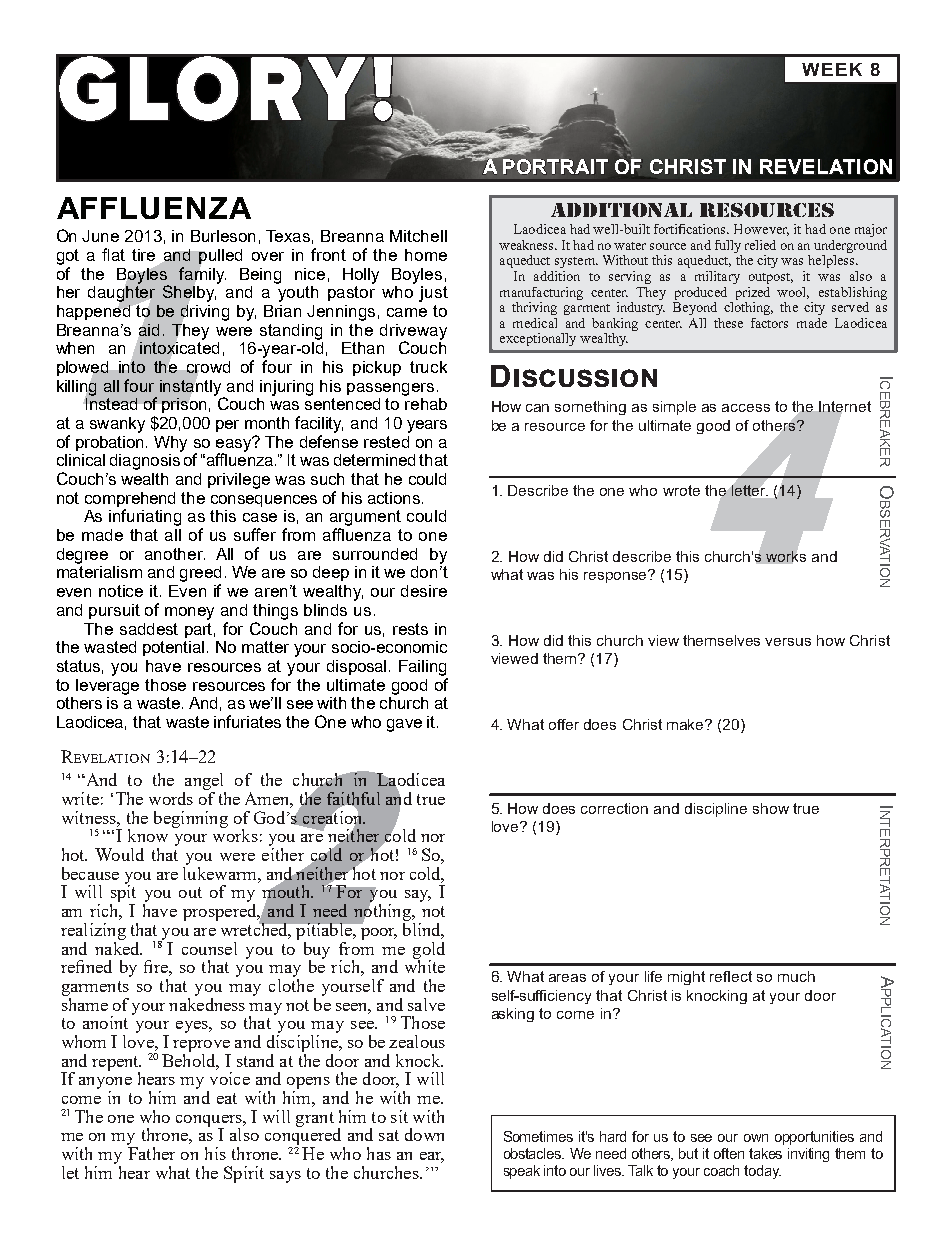 The height and width of the screenshot is (1233, 952). What do you see at coordinates (765, 1153) in the screenshot?
I see `takes` at bounding box center [765, 1153].
